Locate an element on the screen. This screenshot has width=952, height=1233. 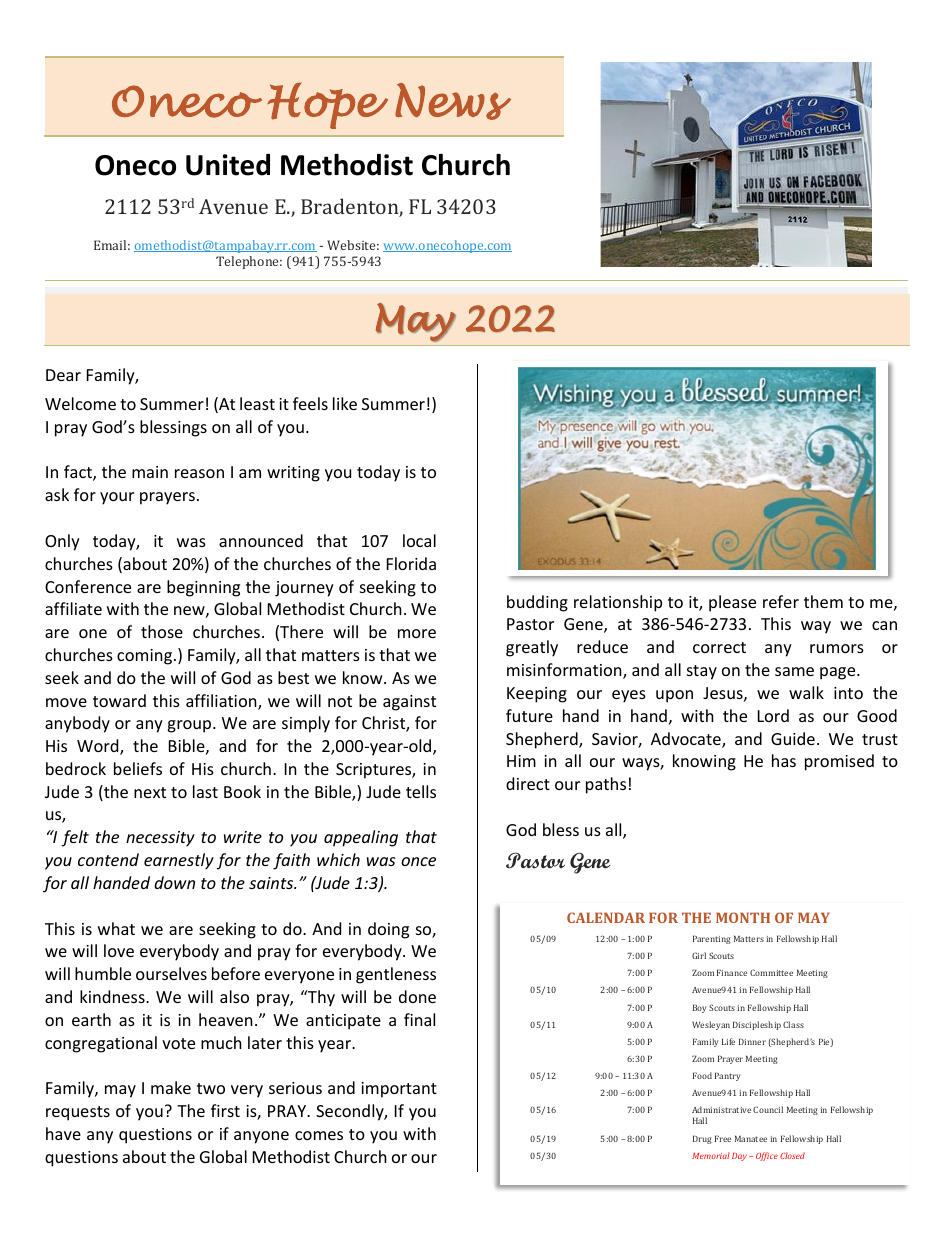
feels is located at coordinates (310, 403).
